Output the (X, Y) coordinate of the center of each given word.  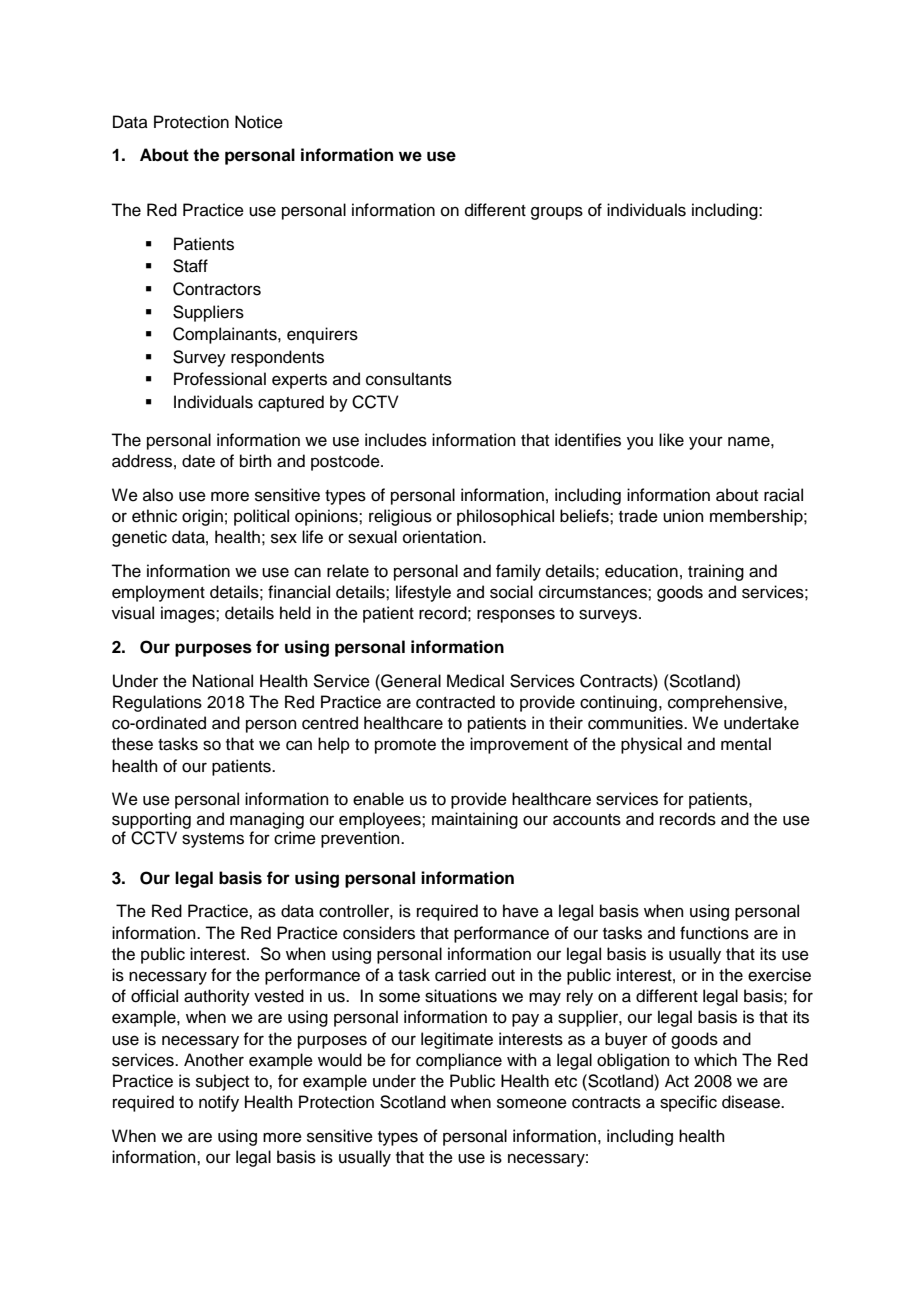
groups (557, 213)
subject (222, 1082)
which (715, 1060)
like (671, 440)
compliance (459, 1061)
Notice (259, 122)
